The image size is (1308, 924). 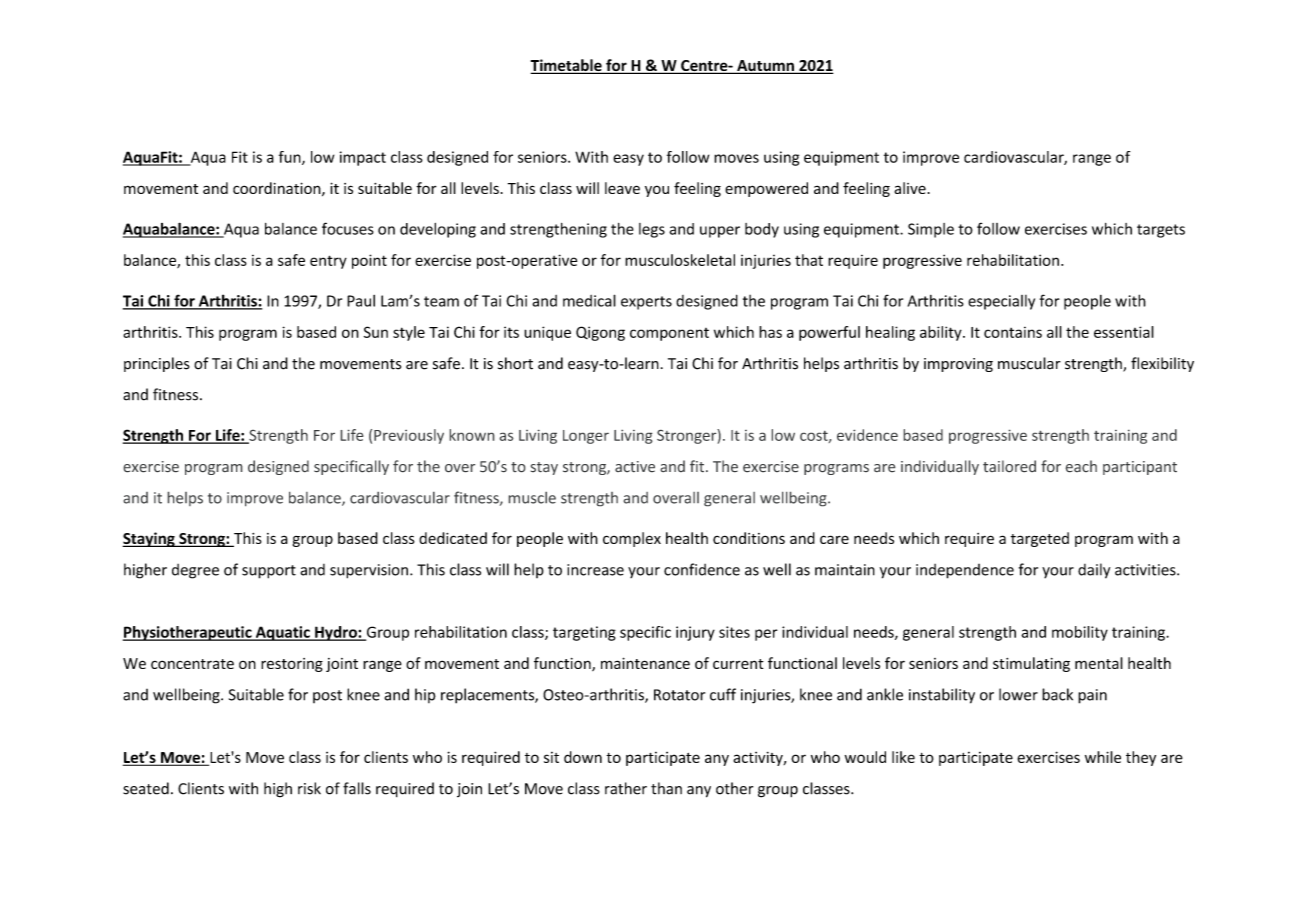 I want to click on Longer, so click(x=586, y=437).
